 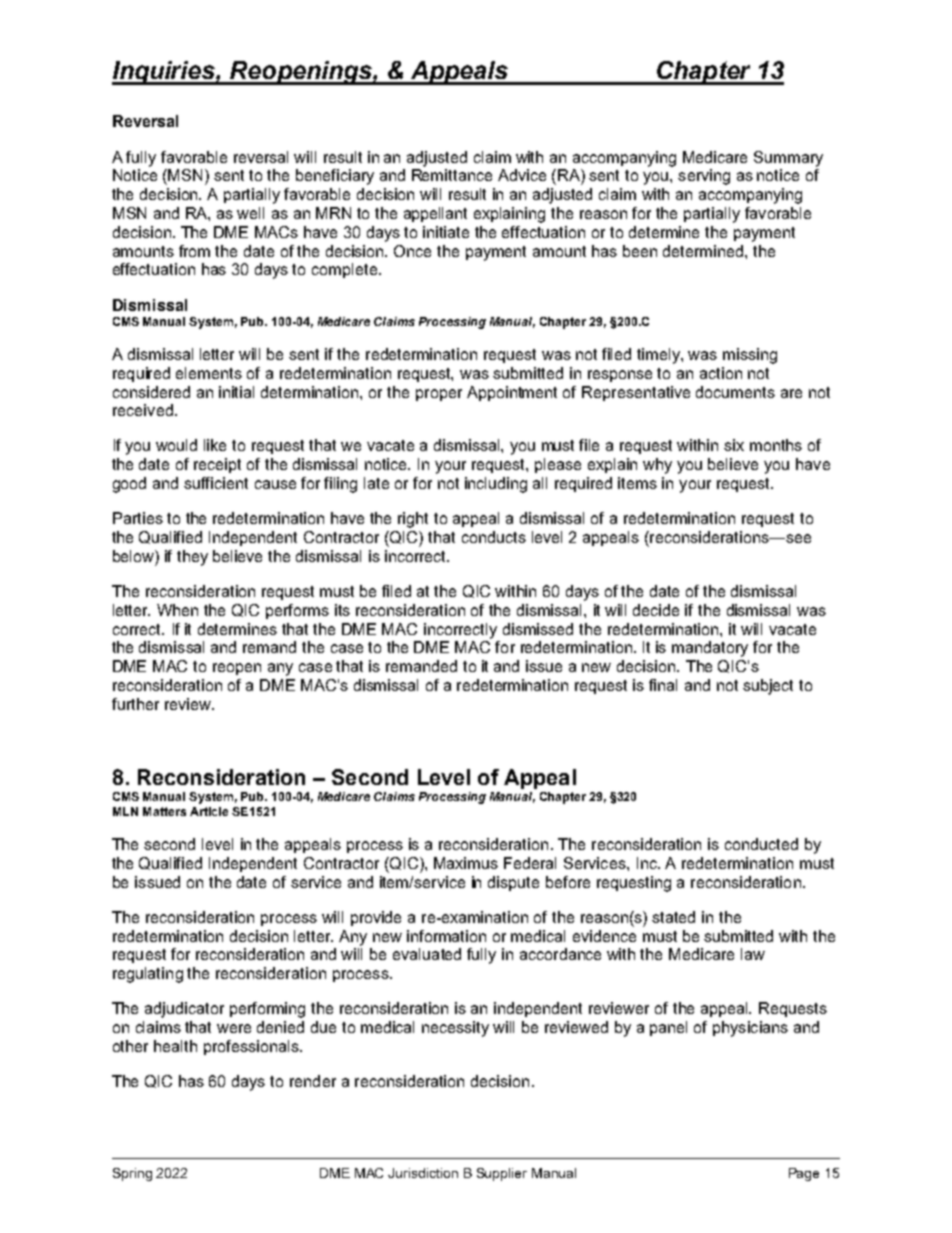 I want to click on Maximus, so click(x=466, y=863).
